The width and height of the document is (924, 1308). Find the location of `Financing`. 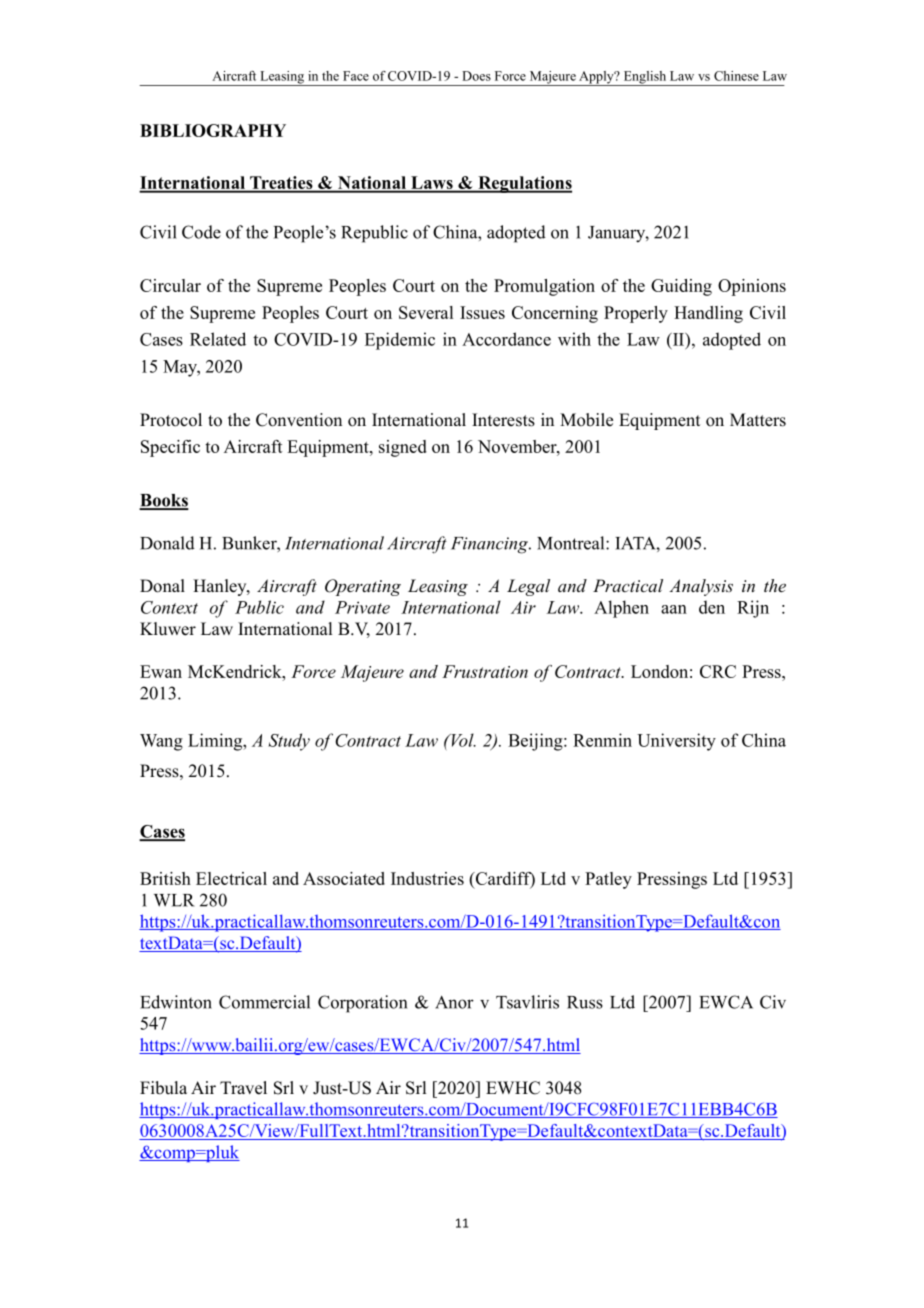

Financing is located at coordinates (490, 545).
